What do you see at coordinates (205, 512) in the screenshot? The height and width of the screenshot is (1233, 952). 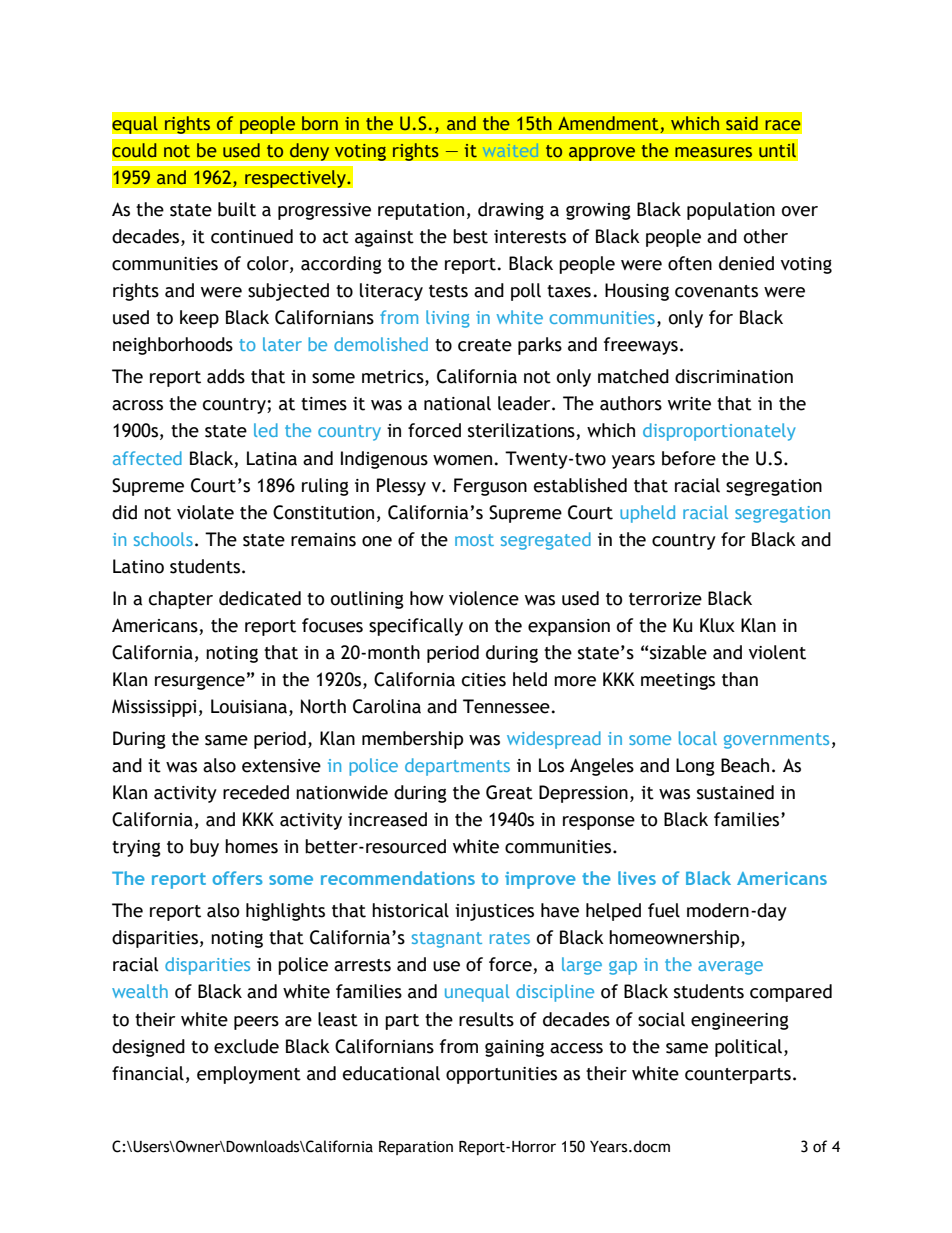 I see `violate` at bounding box center [205, 512].
